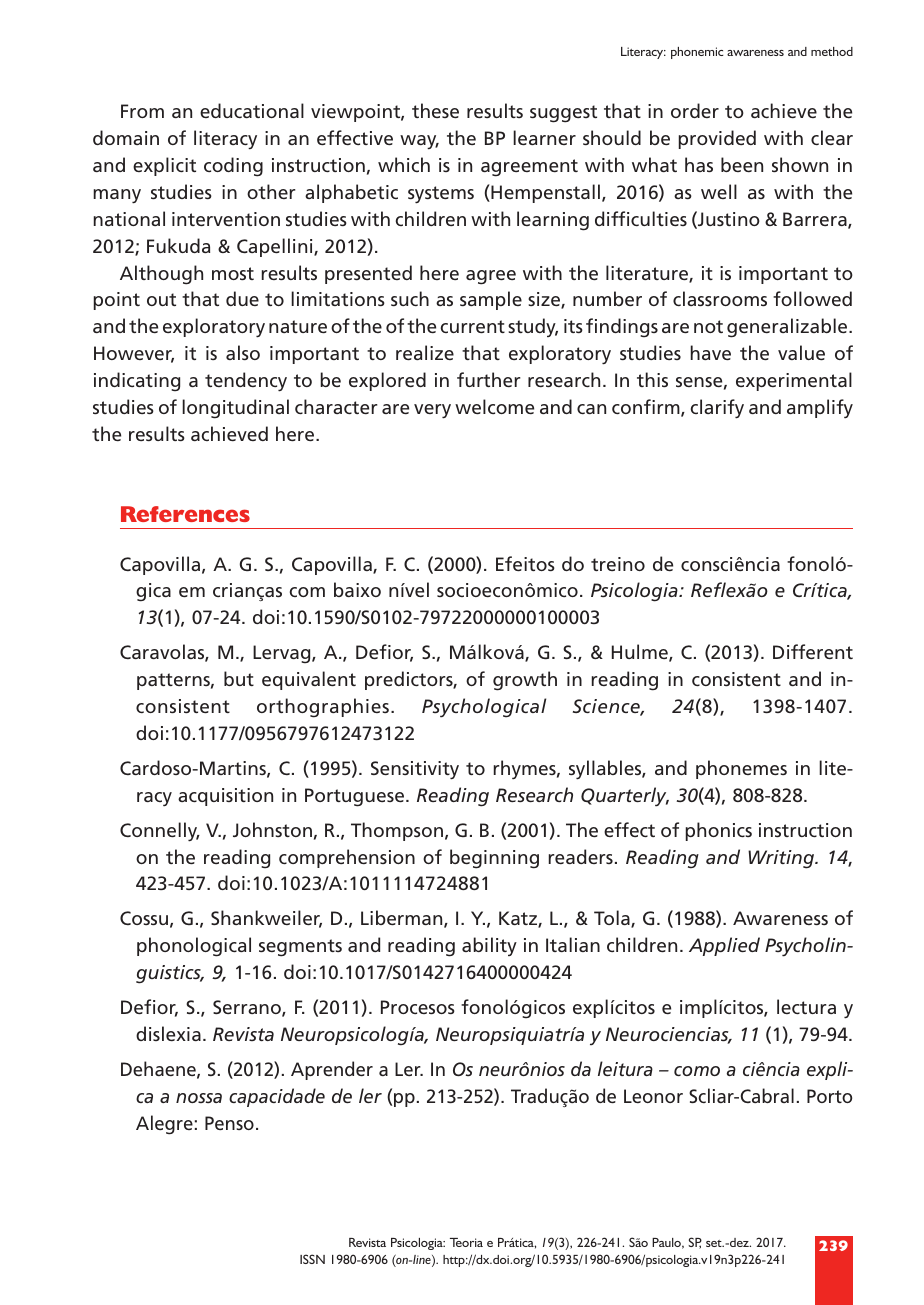 Image resolution: width=924 pixels, height=1305 pixels. What do you see at coordinates (829, 1096) in the image?
I see `Porto` at bounding box center [829, 1096].
